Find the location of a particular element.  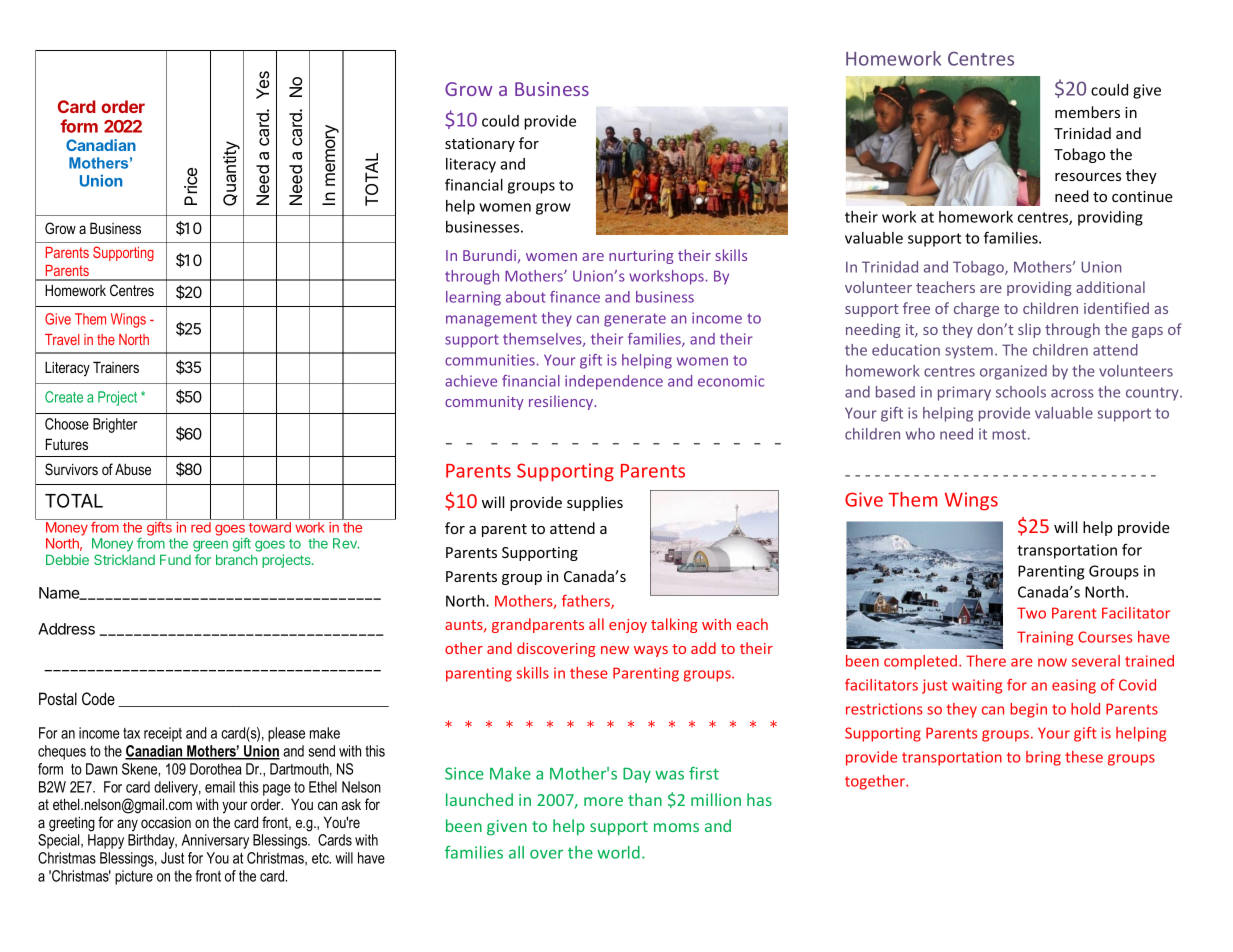

supplies is located at coordinates (595, 503).
